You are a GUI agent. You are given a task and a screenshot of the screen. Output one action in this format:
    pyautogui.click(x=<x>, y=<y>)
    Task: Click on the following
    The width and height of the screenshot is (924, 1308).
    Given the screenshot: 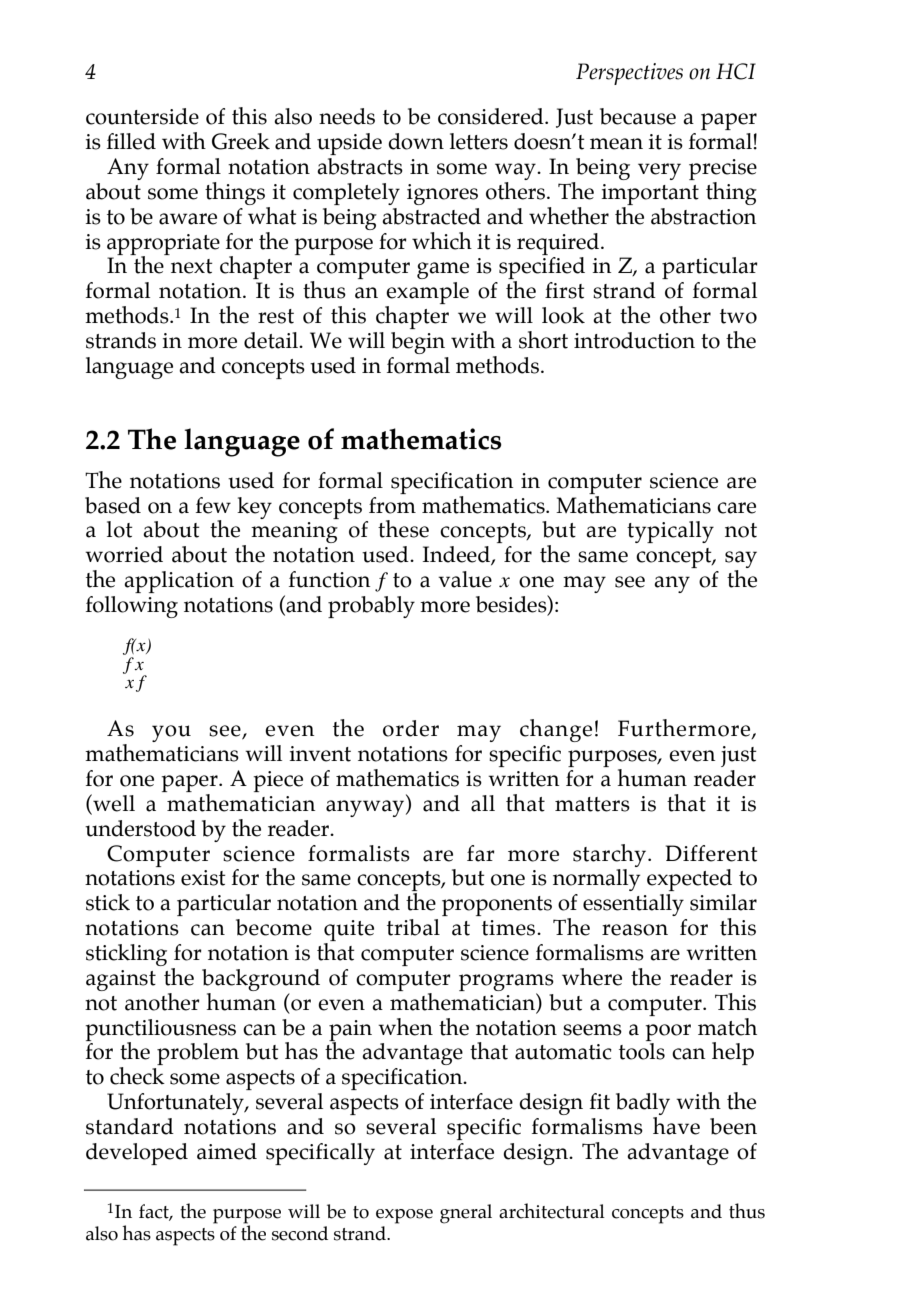 What is the action you would take?
    pyautogui.click(x=132, y=607)
